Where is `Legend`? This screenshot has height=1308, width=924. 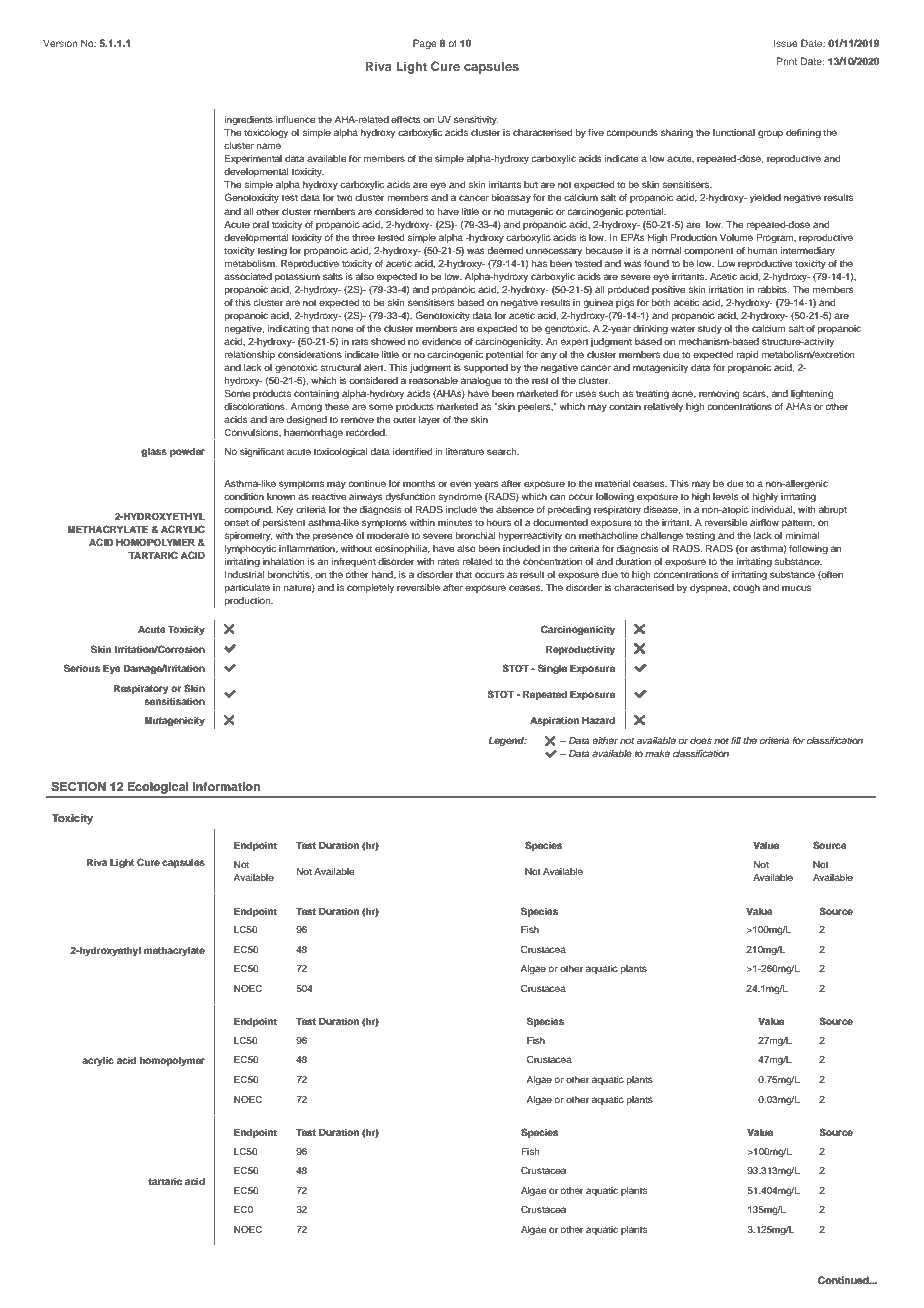
Legend is located at coordinates (507, 741).
